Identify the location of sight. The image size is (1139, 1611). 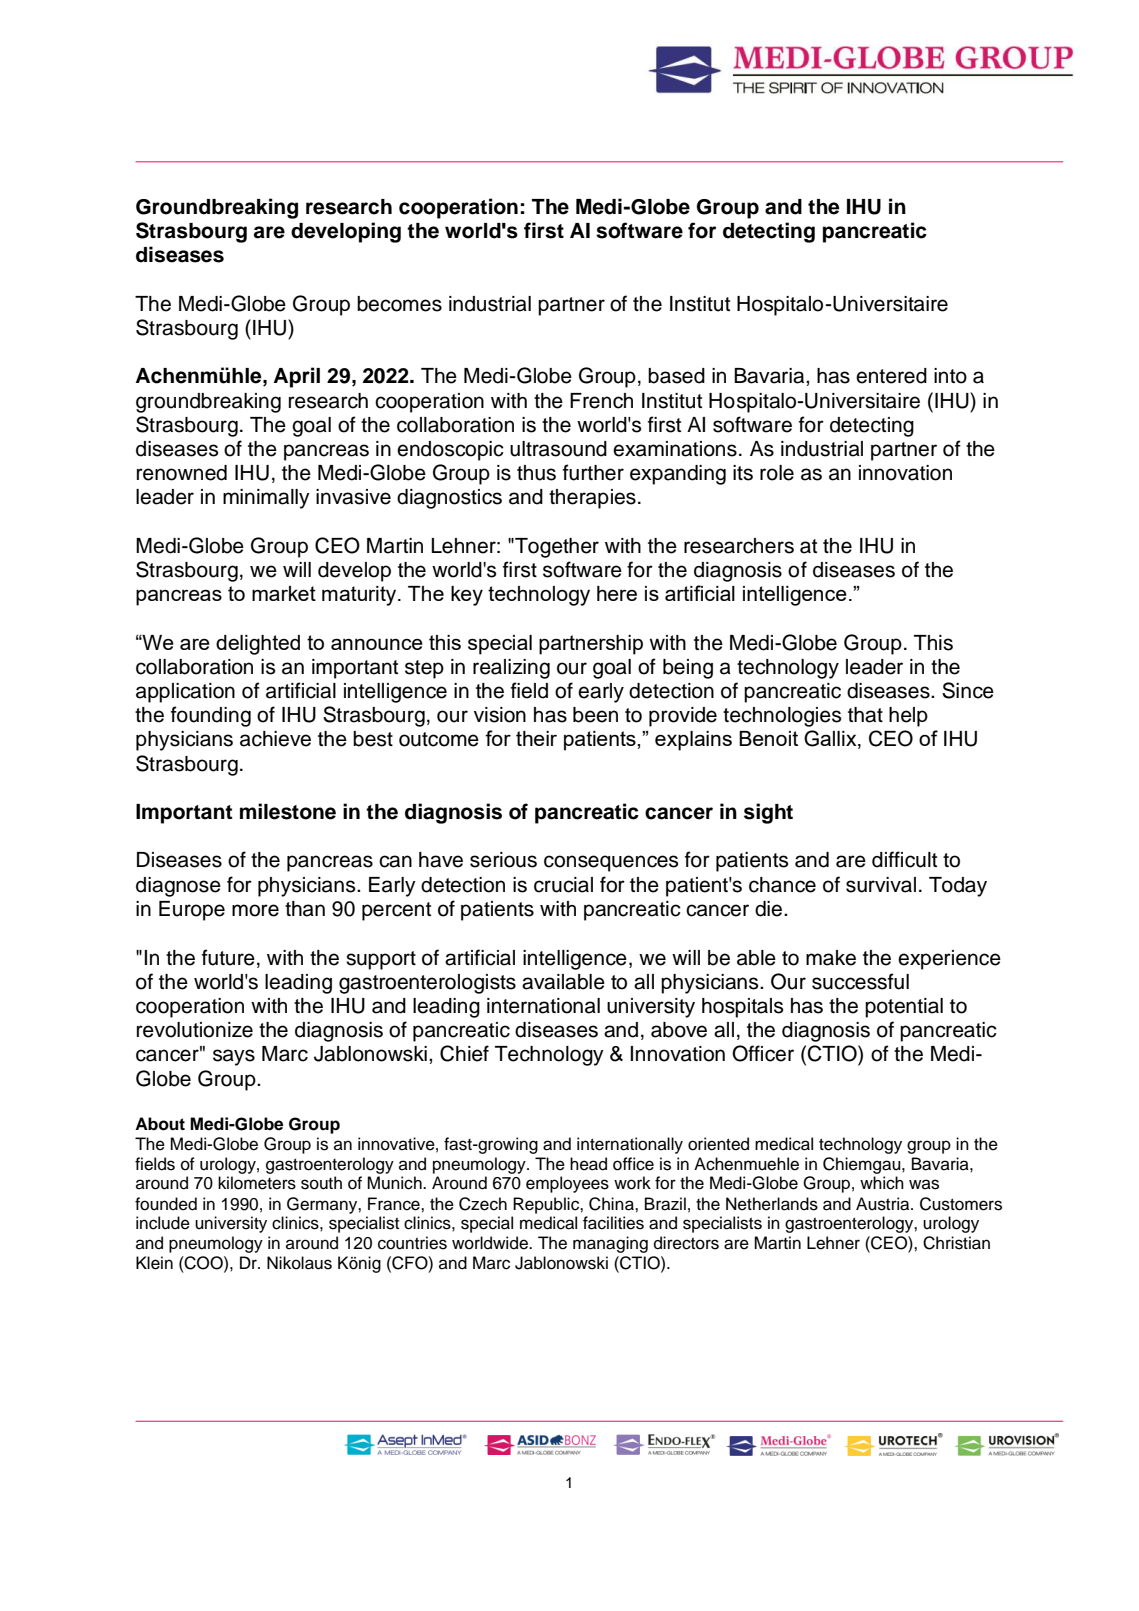
(768, 813).
